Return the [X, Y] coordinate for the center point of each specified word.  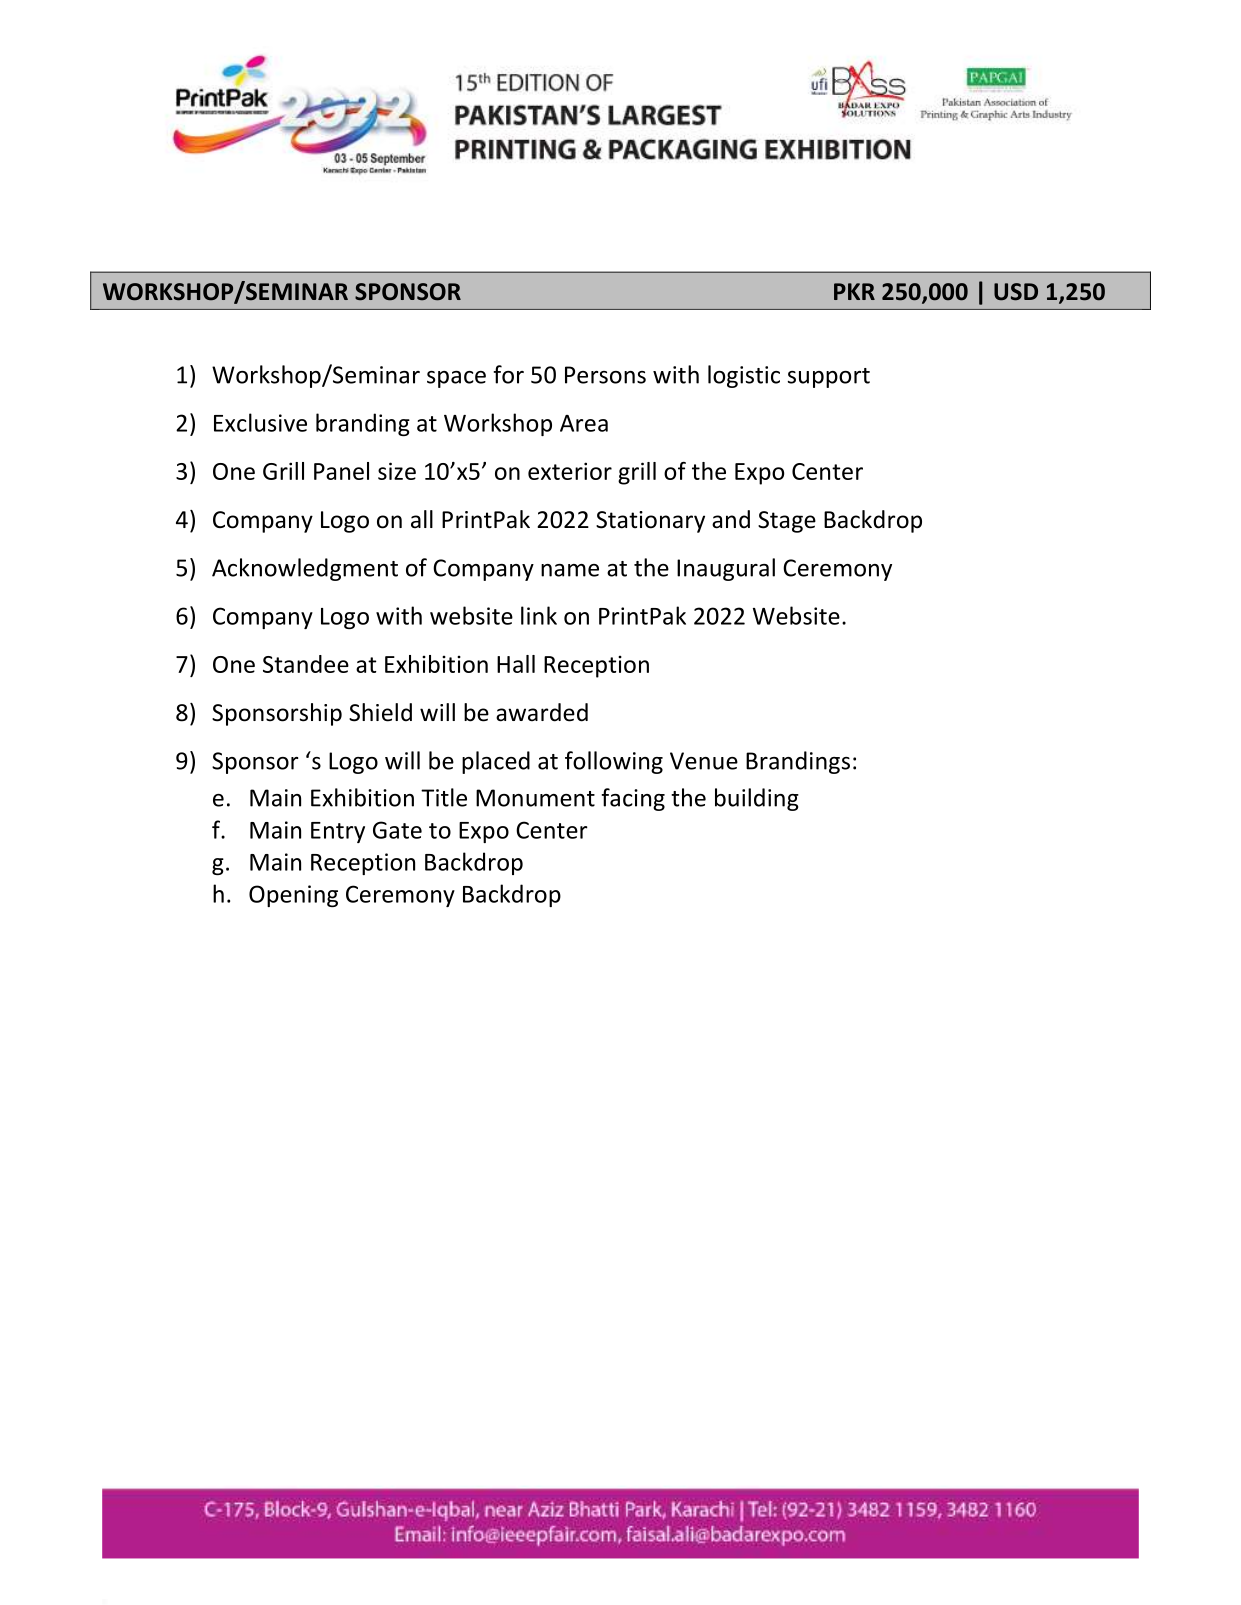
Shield [380, 712]
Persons [605, 375]
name [570, 570]
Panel [341, 471]
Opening [293, 896]
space [456, 379]
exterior [570, 471]
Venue [704, 761]
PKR [854, 291]
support [829, 378]
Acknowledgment [305, 569]
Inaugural [726, 569]
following [614, 762]
